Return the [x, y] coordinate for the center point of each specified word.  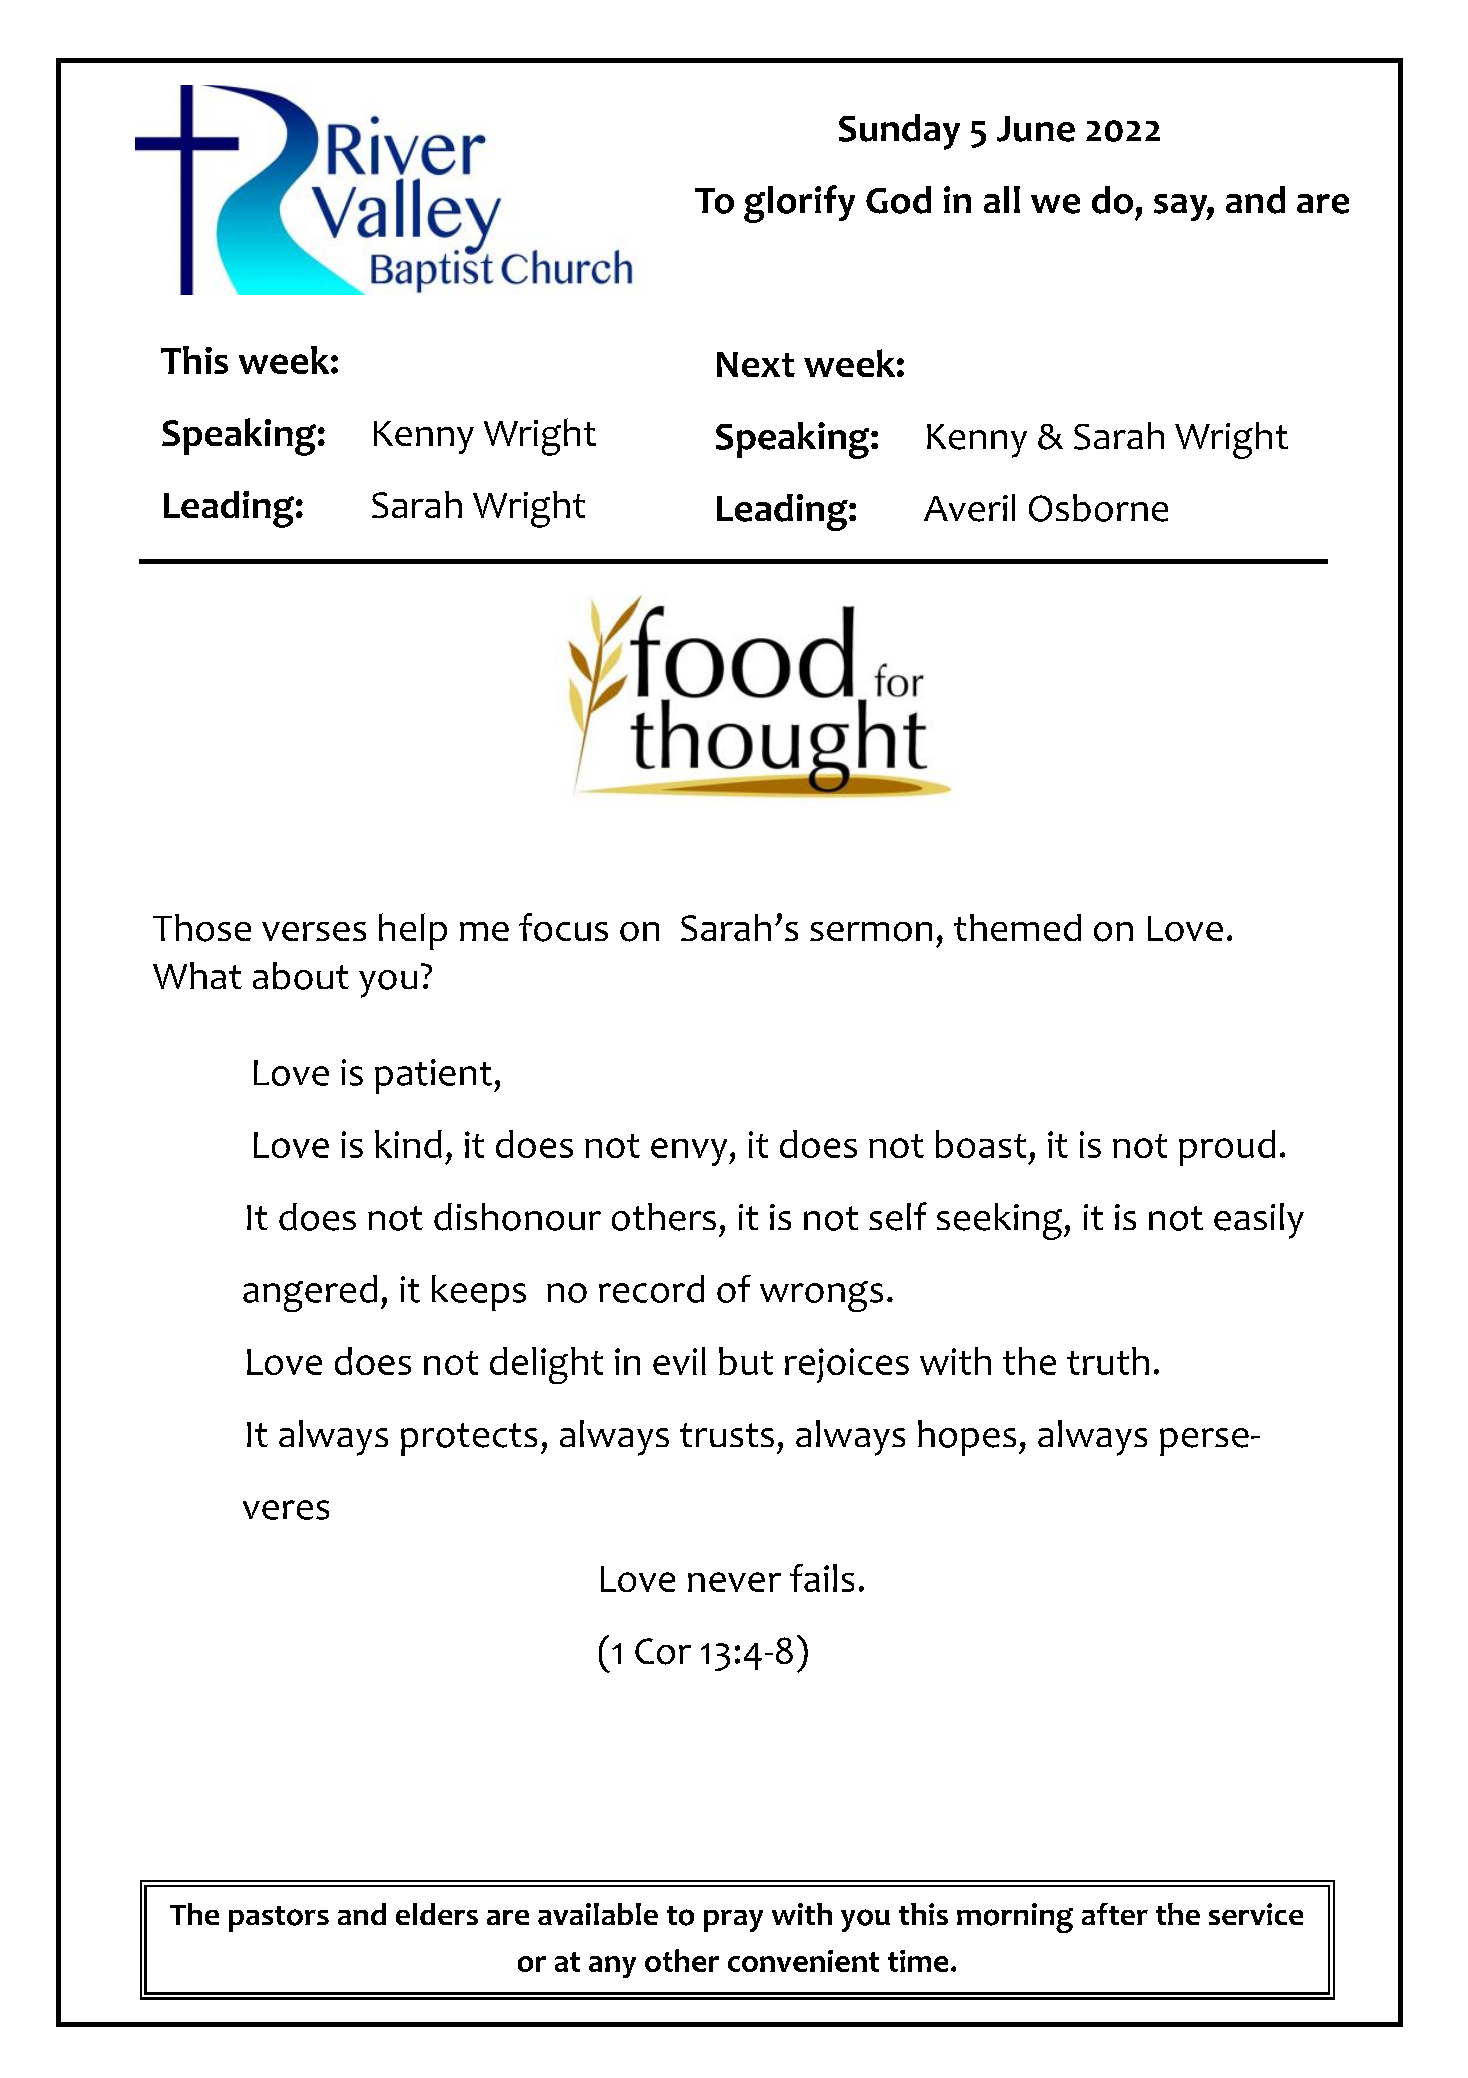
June [1036, 129]
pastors [279, 1919]
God [898, 200]
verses [314, 931]
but [746, 1361]
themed [1017, 927]
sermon [871, 932]
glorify [799, 204]
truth [1108, 1361]
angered [310, 1293]
